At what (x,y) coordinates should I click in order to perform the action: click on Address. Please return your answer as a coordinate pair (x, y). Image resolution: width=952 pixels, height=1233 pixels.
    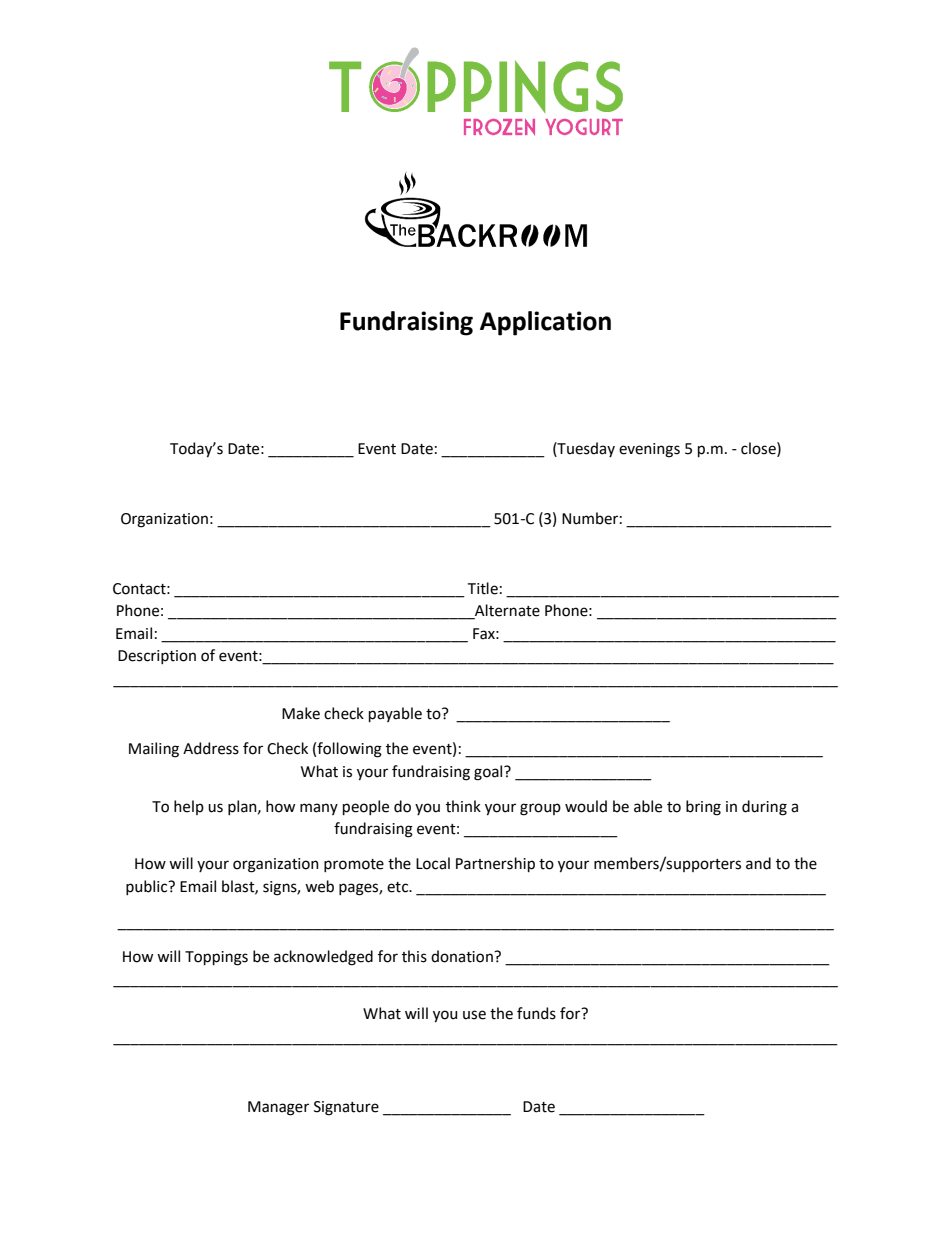
    Looking at the image, I should click on (211, 748).
